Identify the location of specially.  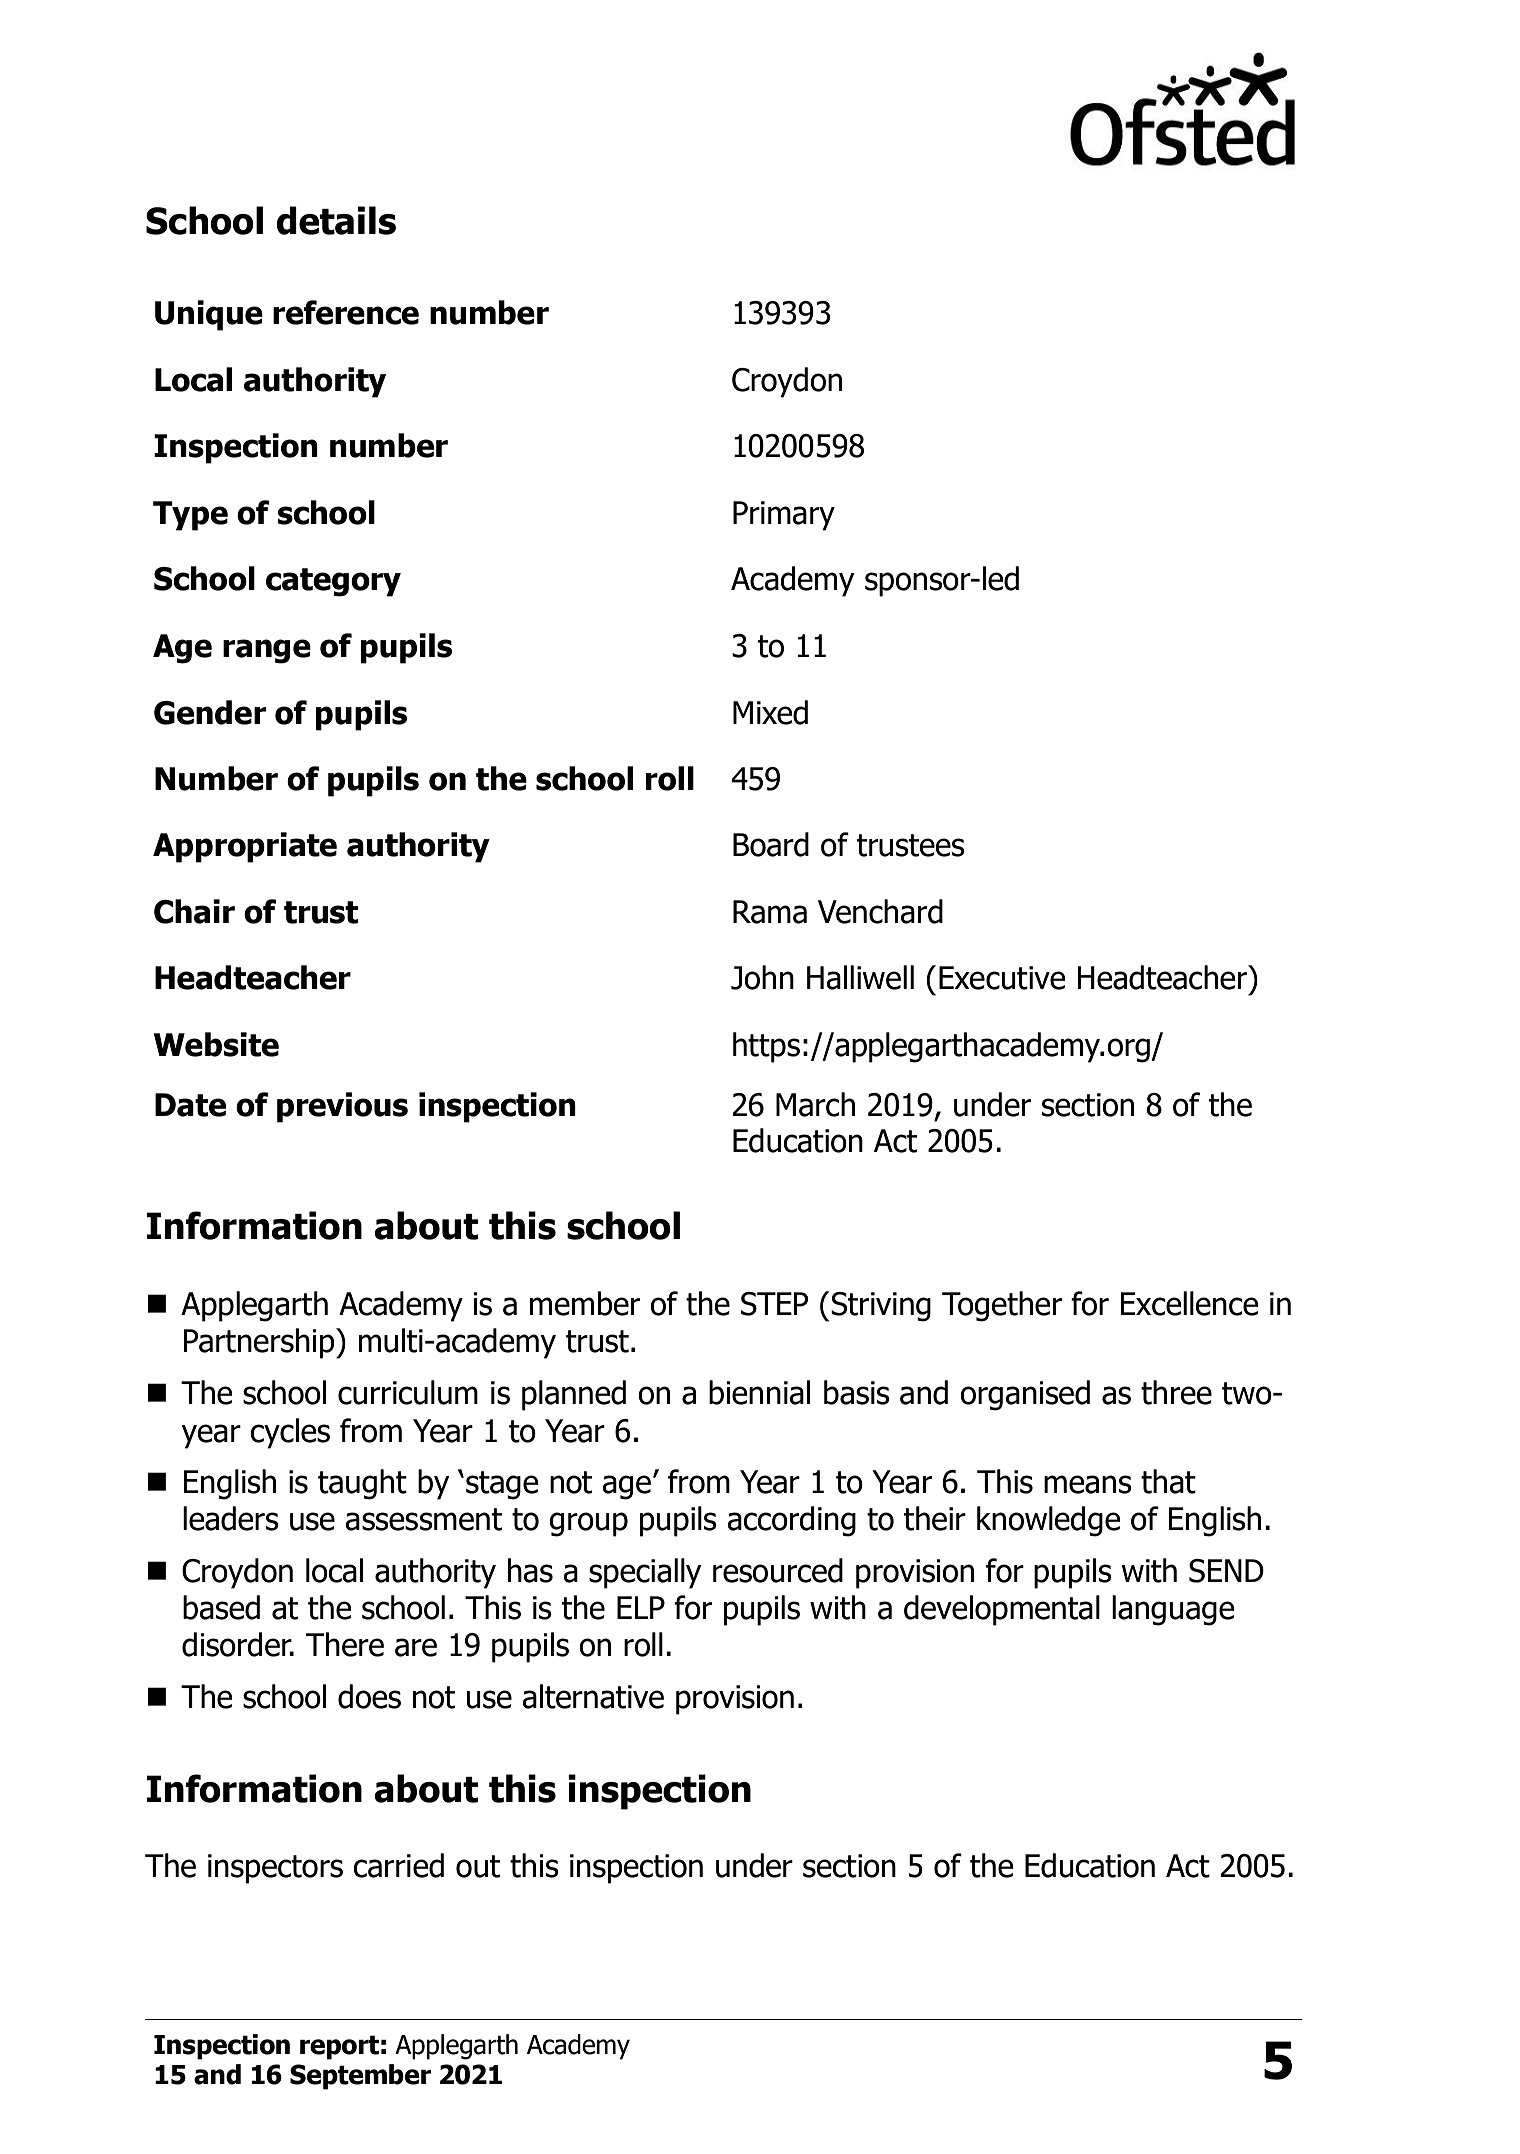
(645, 1573).
